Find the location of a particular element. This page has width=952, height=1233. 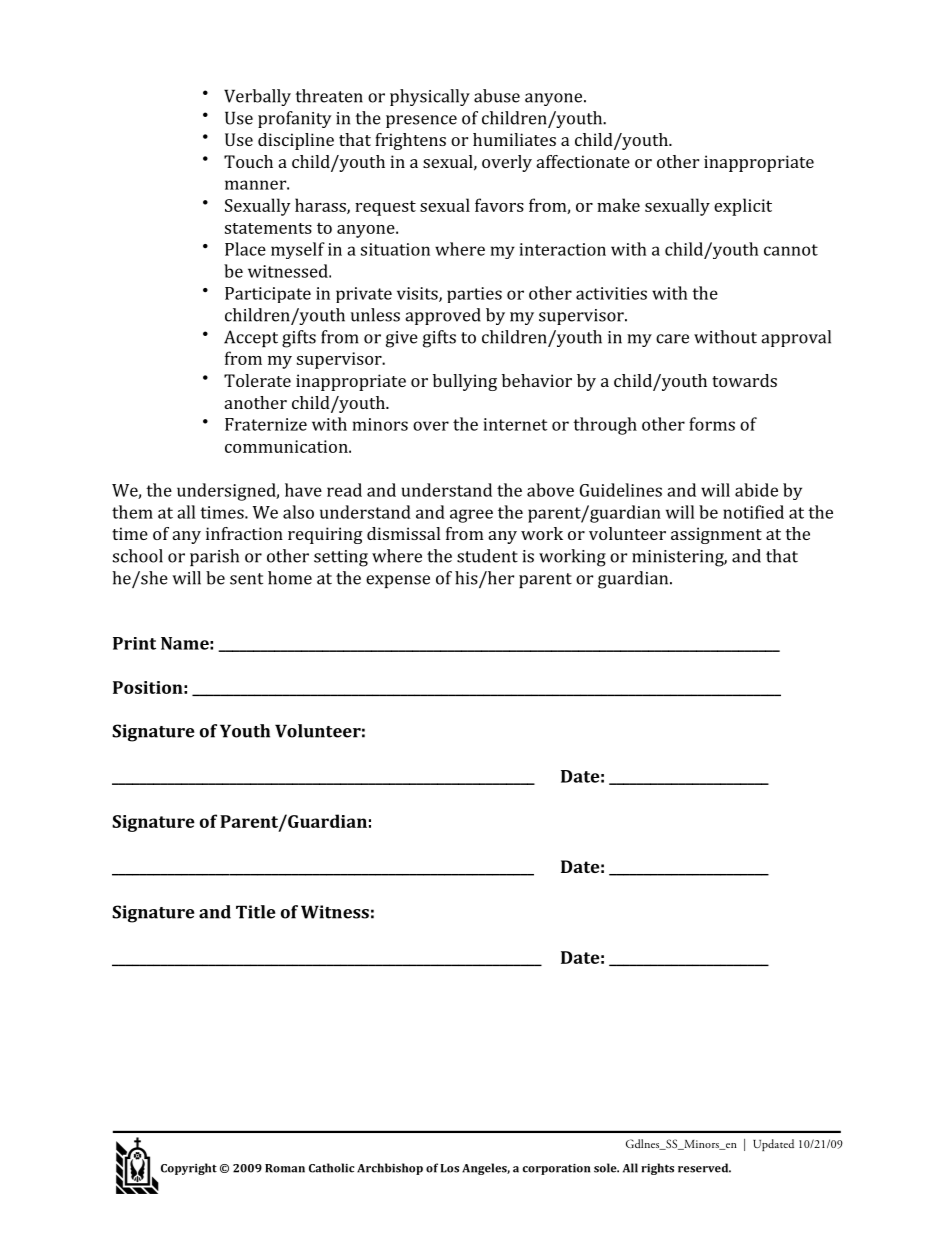

Copyright is located at coordinates (189, 1169).
